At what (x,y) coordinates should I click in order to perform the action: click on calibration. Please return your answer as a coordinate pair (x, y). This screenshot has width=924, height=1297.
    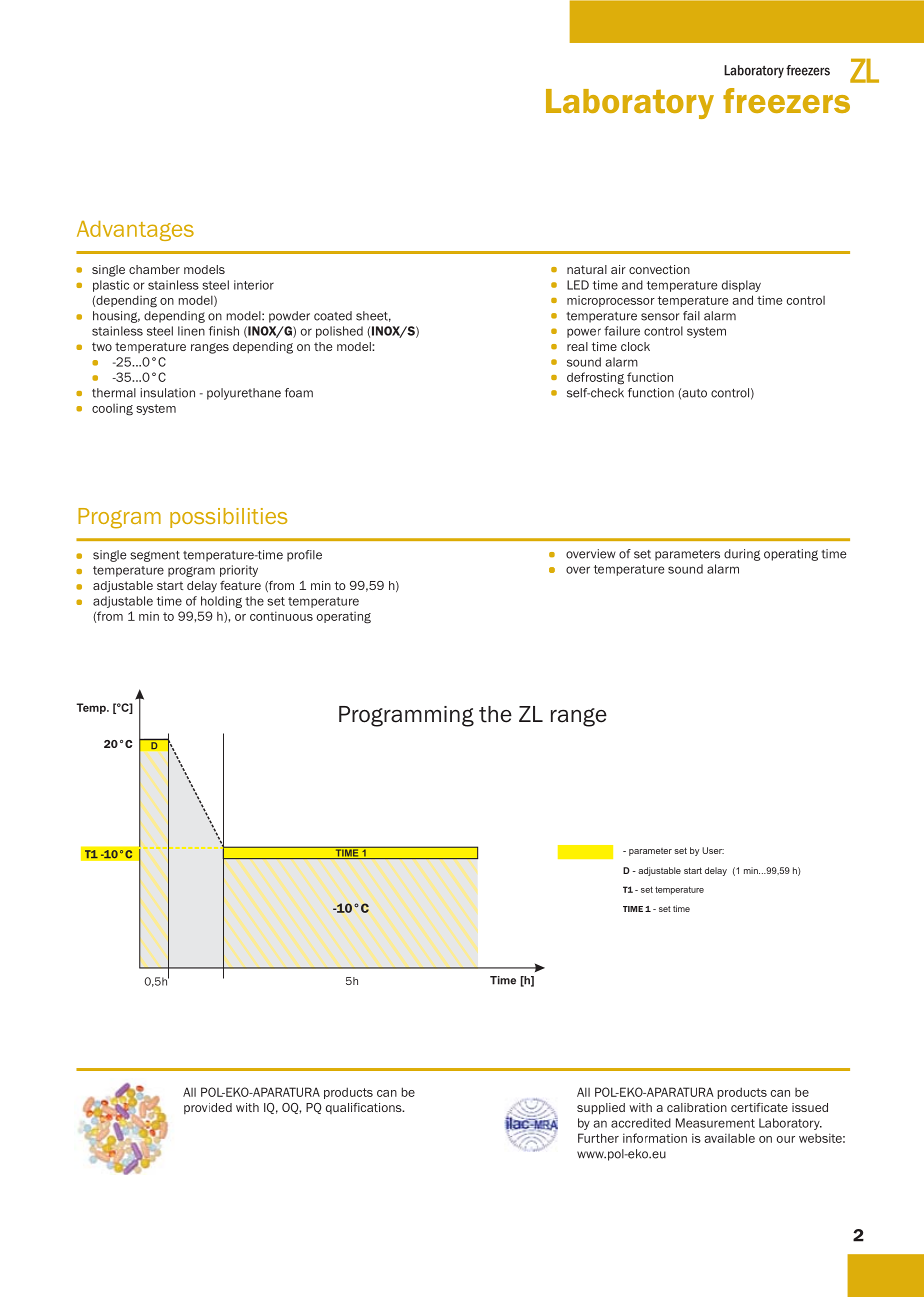
    Looking at the image, I should click on (697, 1107).
